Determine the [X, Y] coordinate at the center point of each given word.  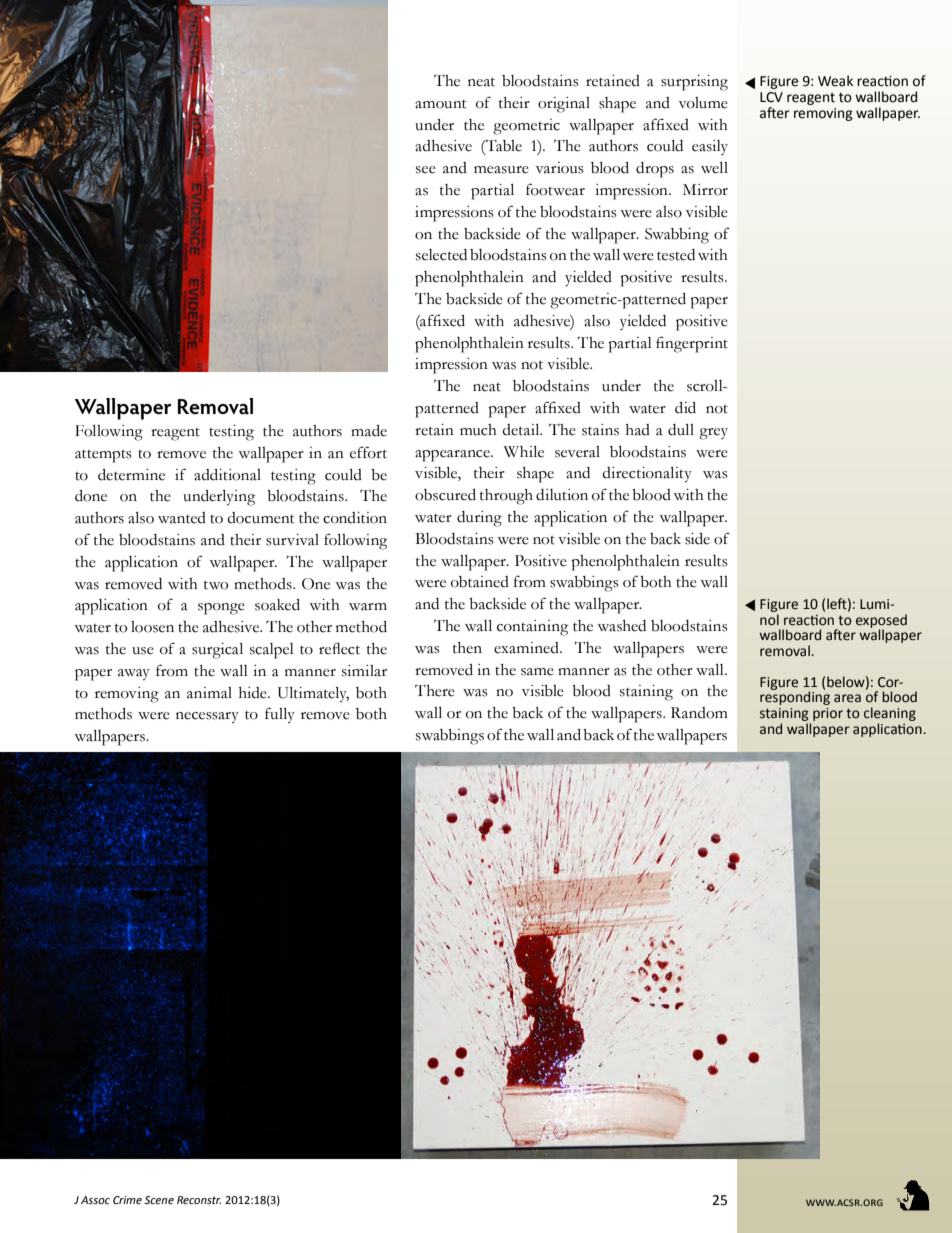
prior [828, 714]
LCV [771, 97]
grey [713, 434]
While [524, 452]
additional [227, 475]
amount [440, 104]
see [426, 170]
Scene [159, 1200]
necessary [207, 718]
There [435, 691]
